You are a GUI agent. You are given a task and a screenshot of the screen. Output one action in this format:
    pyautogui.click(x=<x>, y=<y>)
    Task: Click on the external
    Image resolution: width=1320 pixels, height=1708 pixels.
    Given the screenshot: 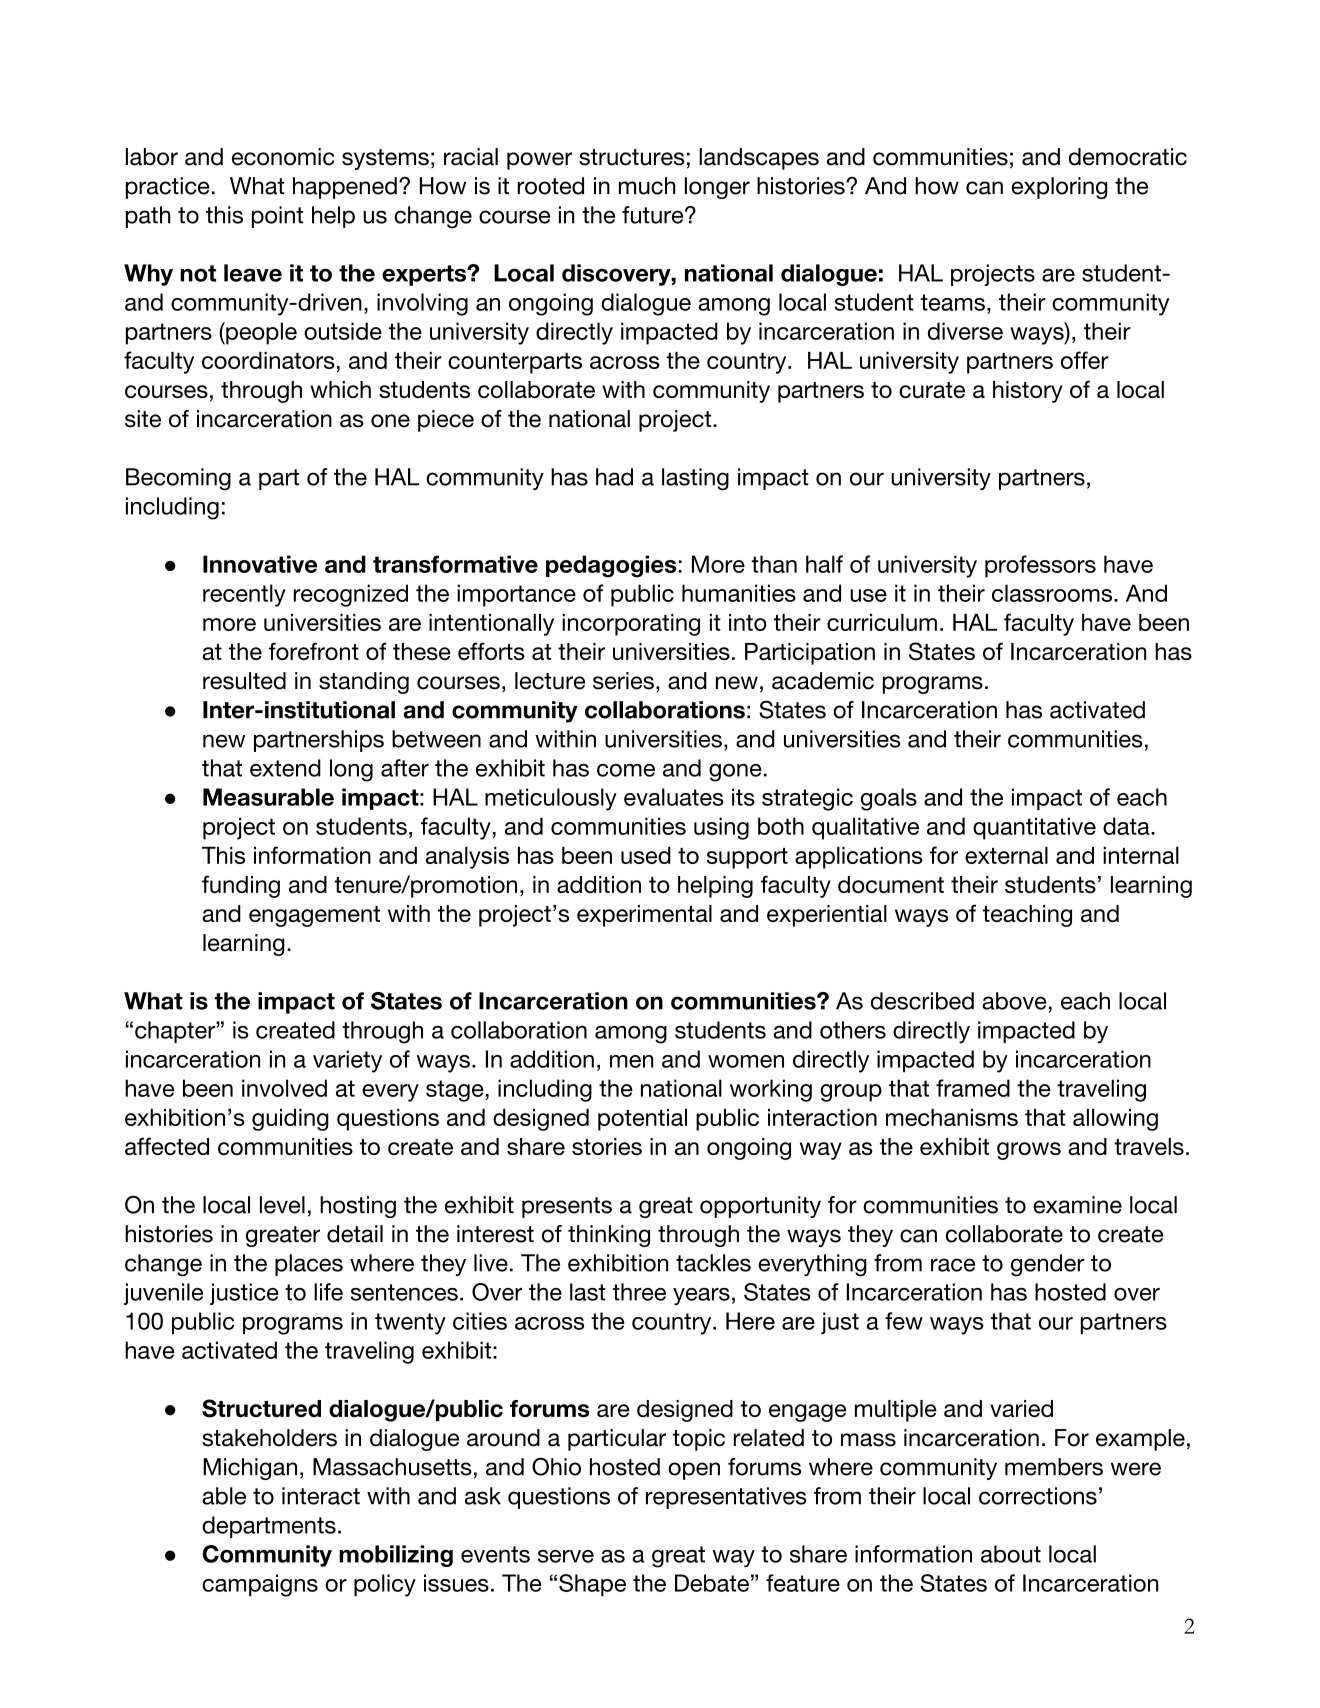 What is the action you would take?
    pyautogui.click(x=1006, y=855)
